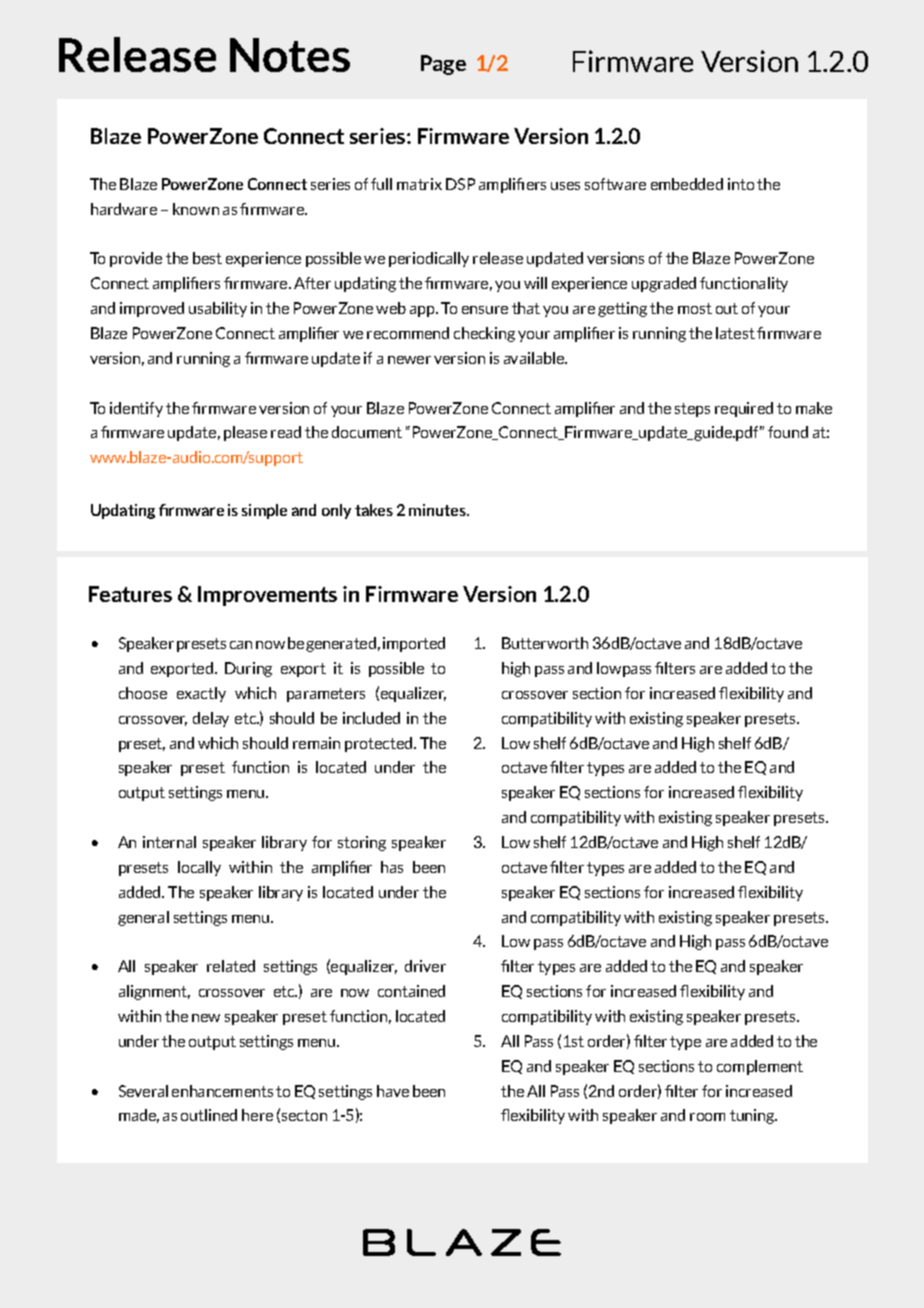 This screenshot has height=1308, width=924. What do you see at coordinates (443, 65) in the screenshot?
I see `Page` at bounding box center [443, 65].
